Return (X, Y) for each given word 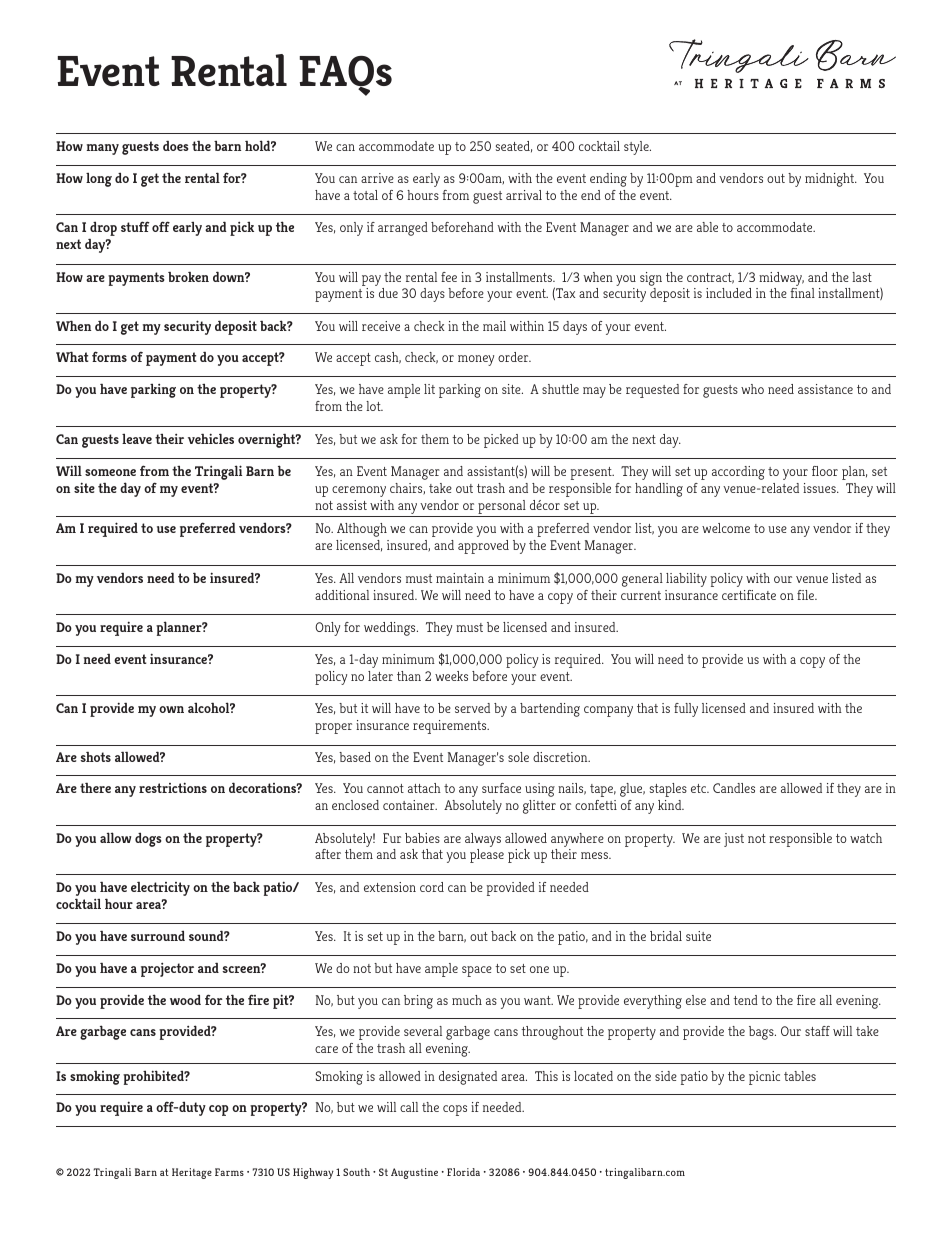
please (487, 856)
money (476, 360)
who (752, 389)
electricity (160, 889)
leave (137, 439)
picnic (764, 1078)
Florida (463, 1172)
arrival (524, 195)
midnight (831, 180)
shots (95, 757)
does (176, 146)
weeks (451, 676)
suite (698, 936)
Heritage (192, 1173)
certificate (749, 595)
